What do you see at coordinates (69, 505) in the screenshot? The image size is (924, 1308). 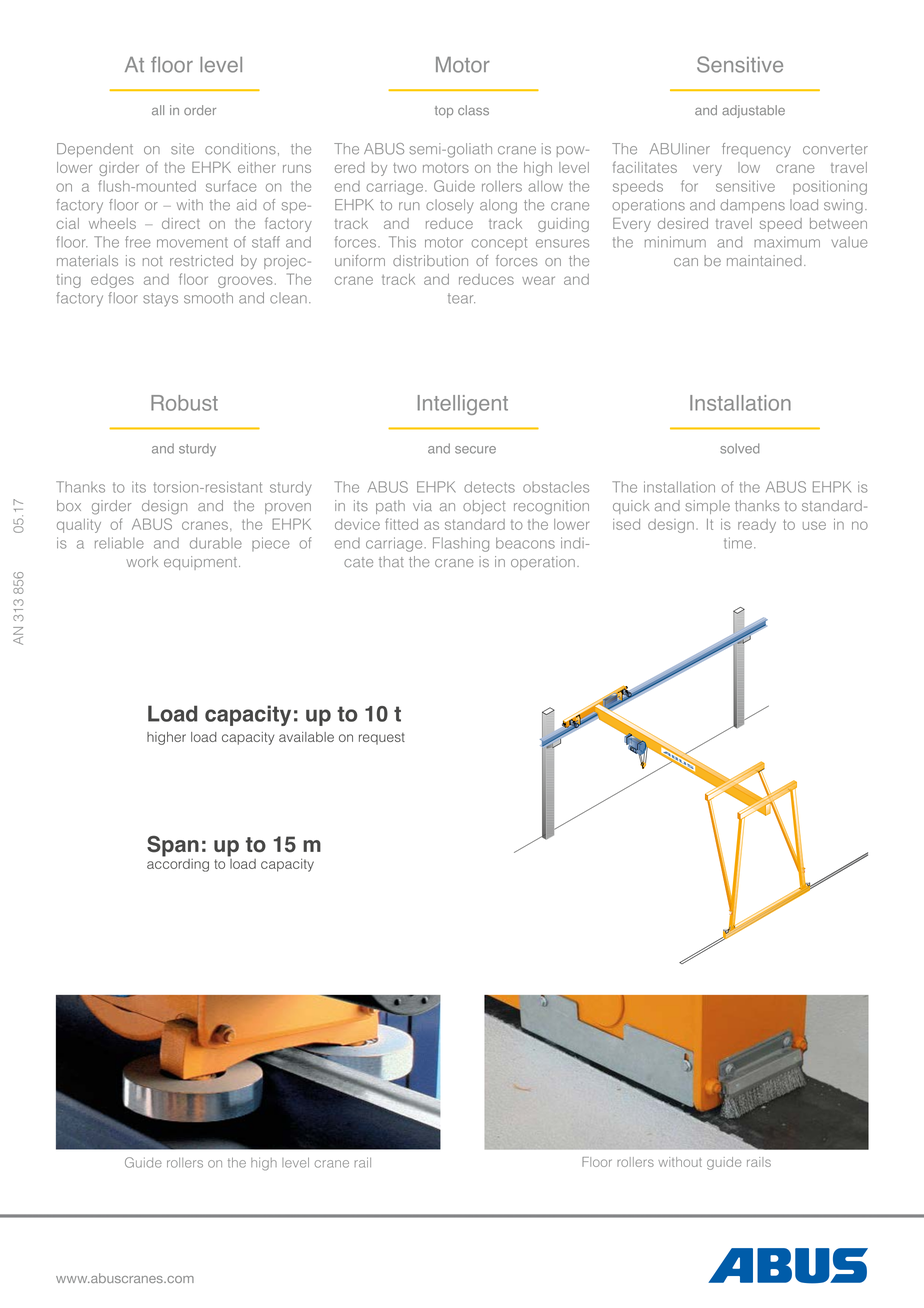 I see `box` at bounding box center [69, 505].
